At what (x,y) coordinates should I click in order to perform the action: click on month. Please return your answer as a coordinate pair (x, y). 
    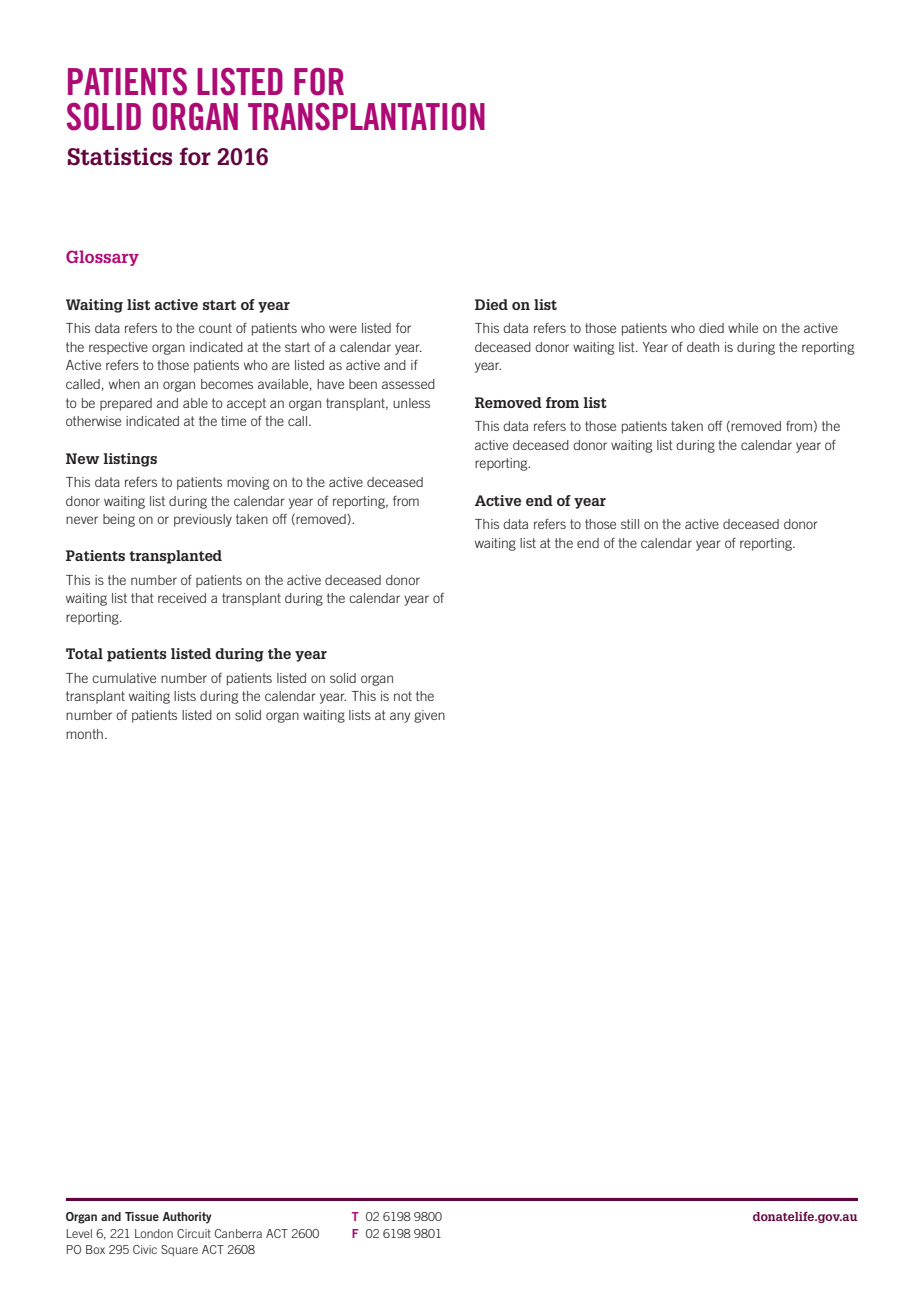
    Looking at the image, I should click on (84, 734).
